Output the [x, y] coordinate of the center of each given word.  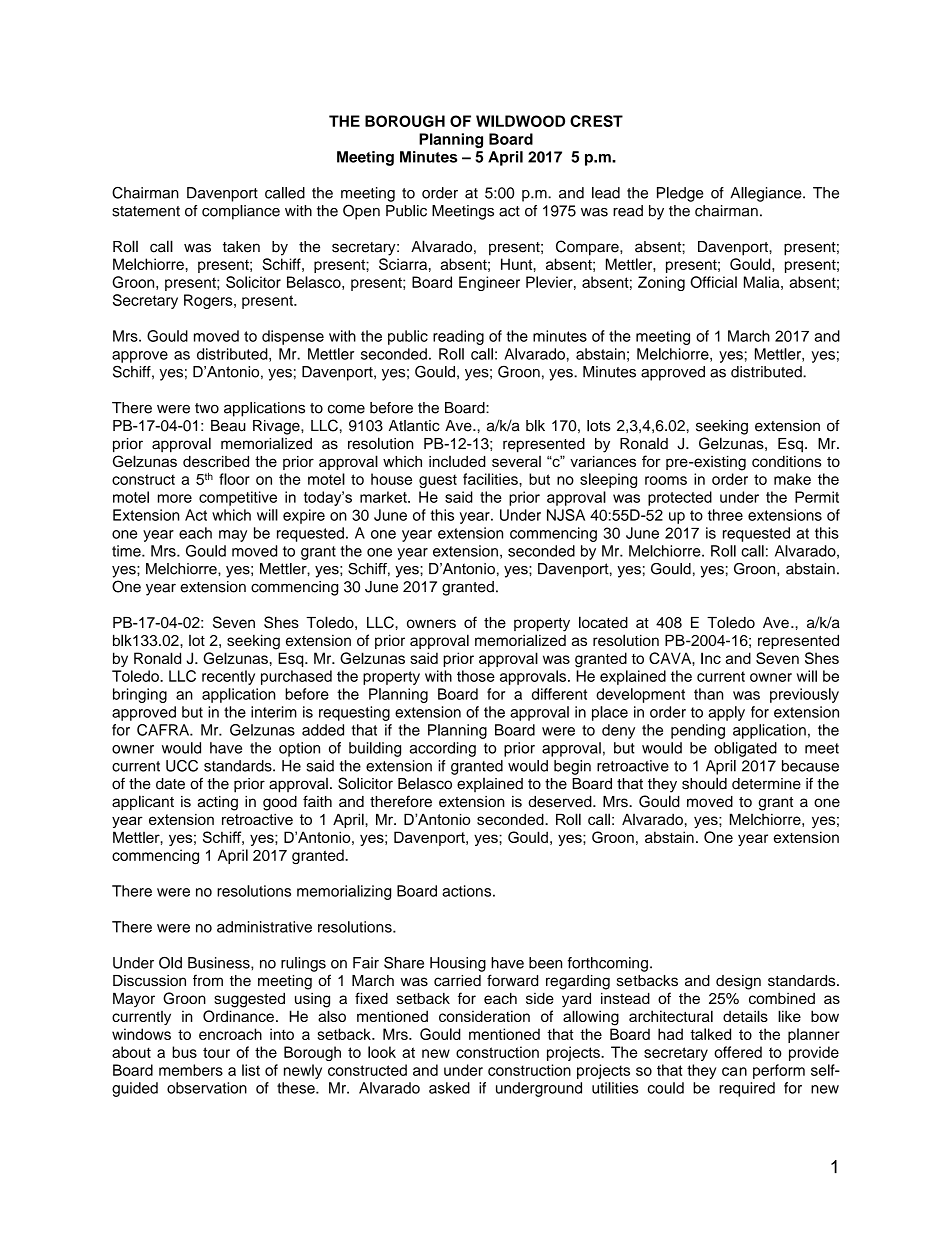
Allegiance [767, 194]
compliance [241, 212]
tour [216, 1052]
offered [738, 1052]
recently [228, 677]
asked [449, 1088]
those [476, 676]
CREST [596, 121]
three [725, 515]
